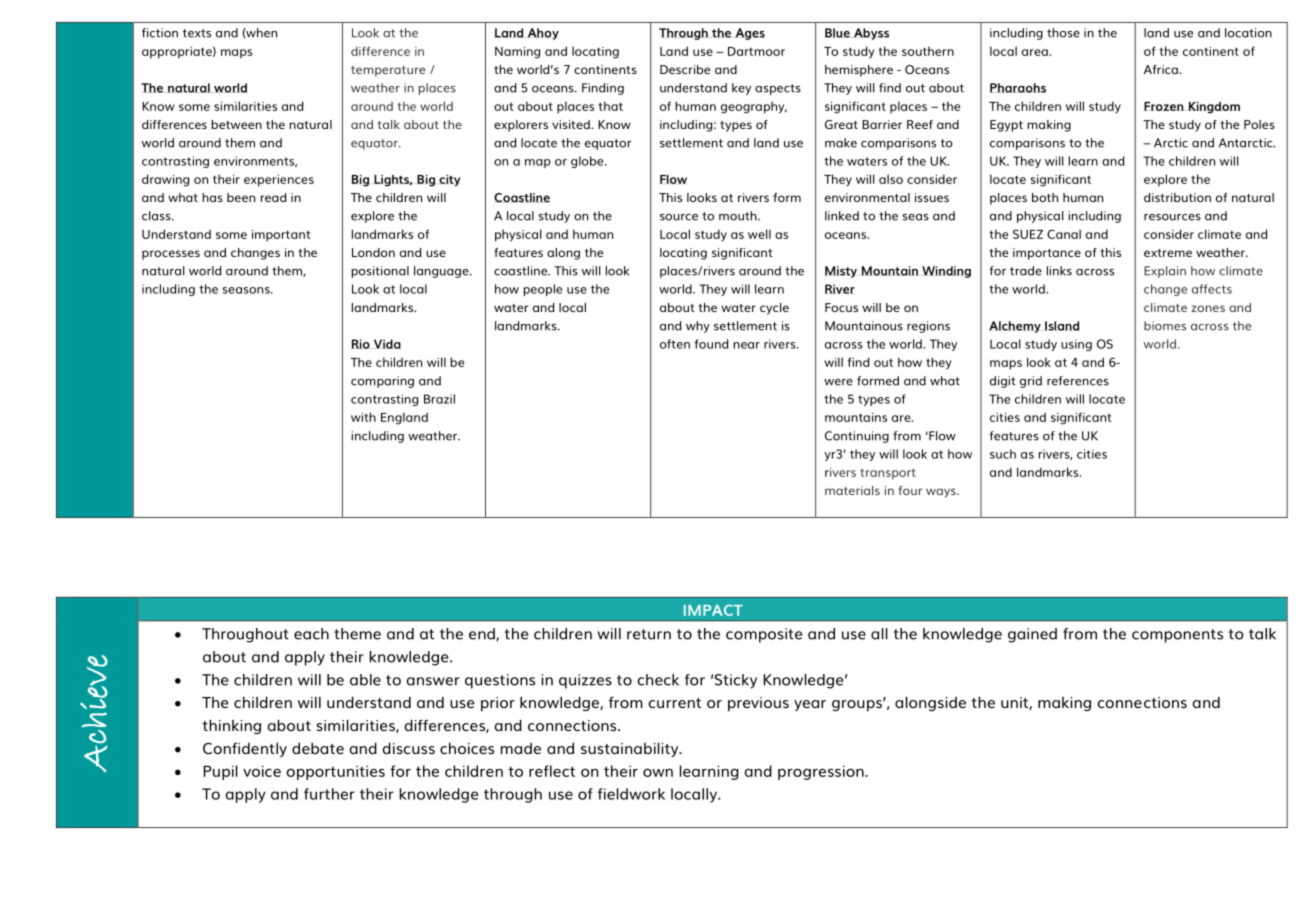 The height and width of the image is (924, 1308). Describe the element at coordinates (1078, 381) in the image. I see `references` at that location.
